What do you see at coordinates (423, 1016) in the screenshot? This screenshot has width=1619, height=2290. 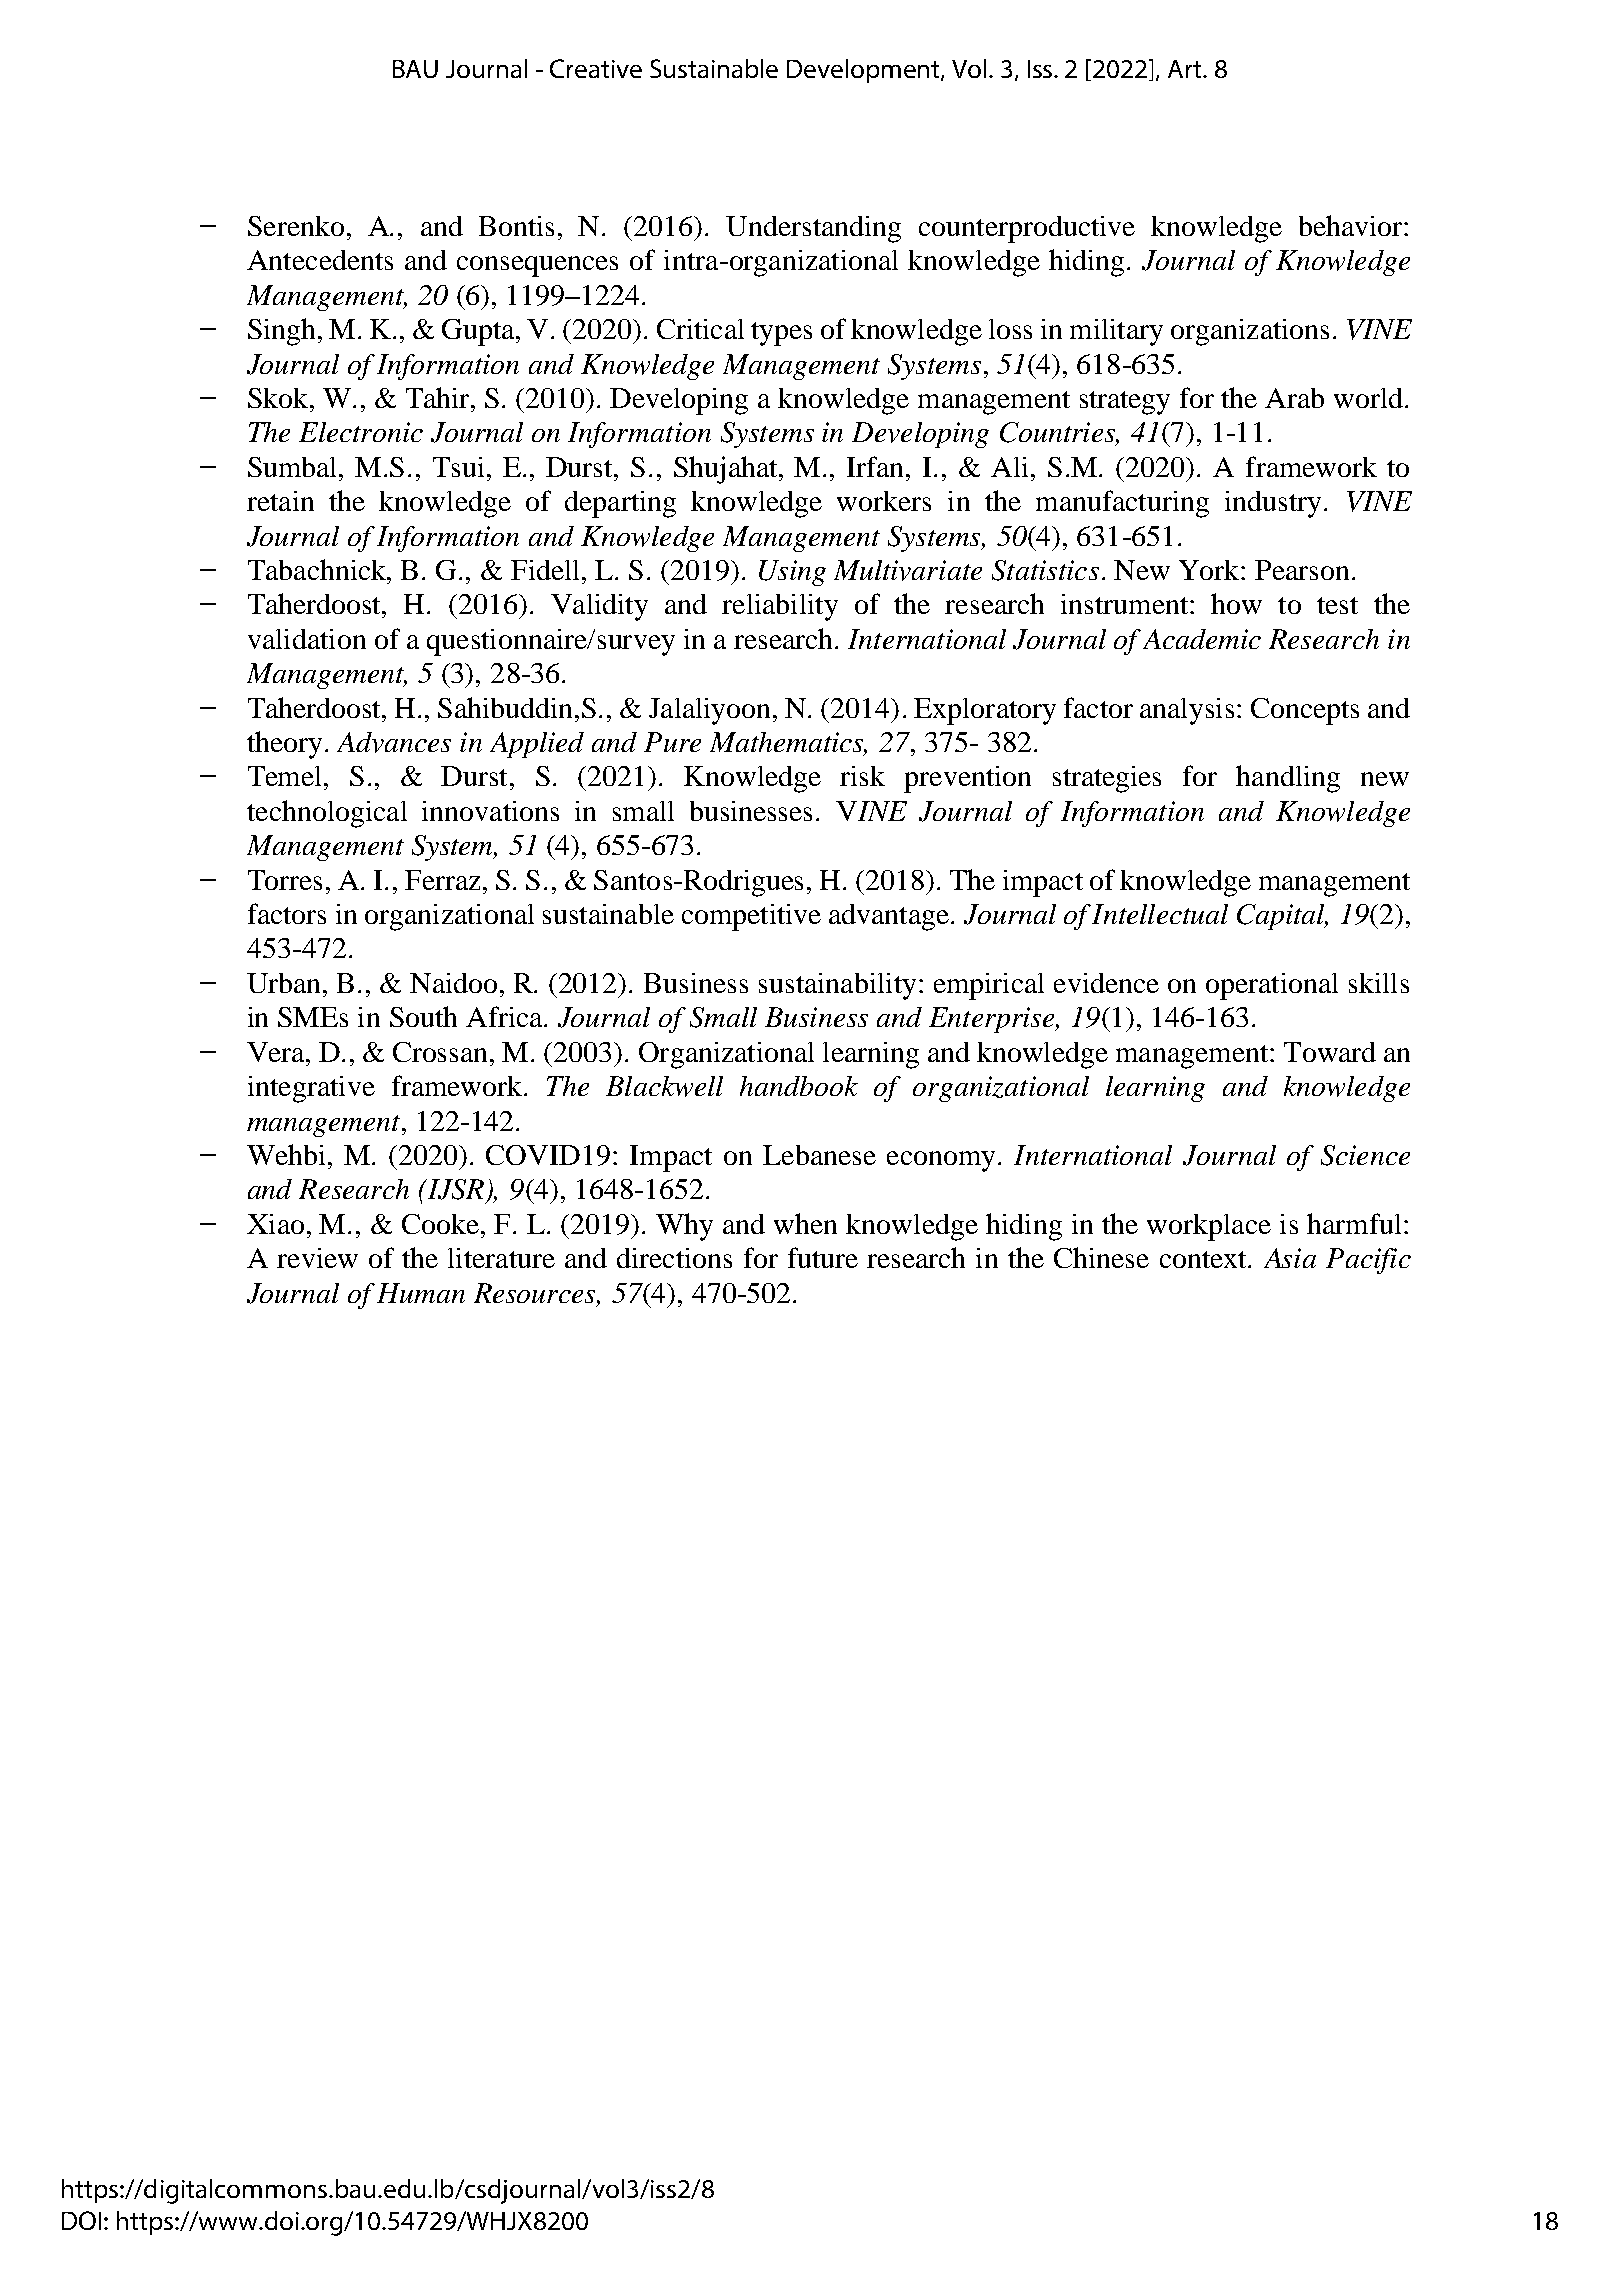 I see `South` at bounding box center [423, 1016].
